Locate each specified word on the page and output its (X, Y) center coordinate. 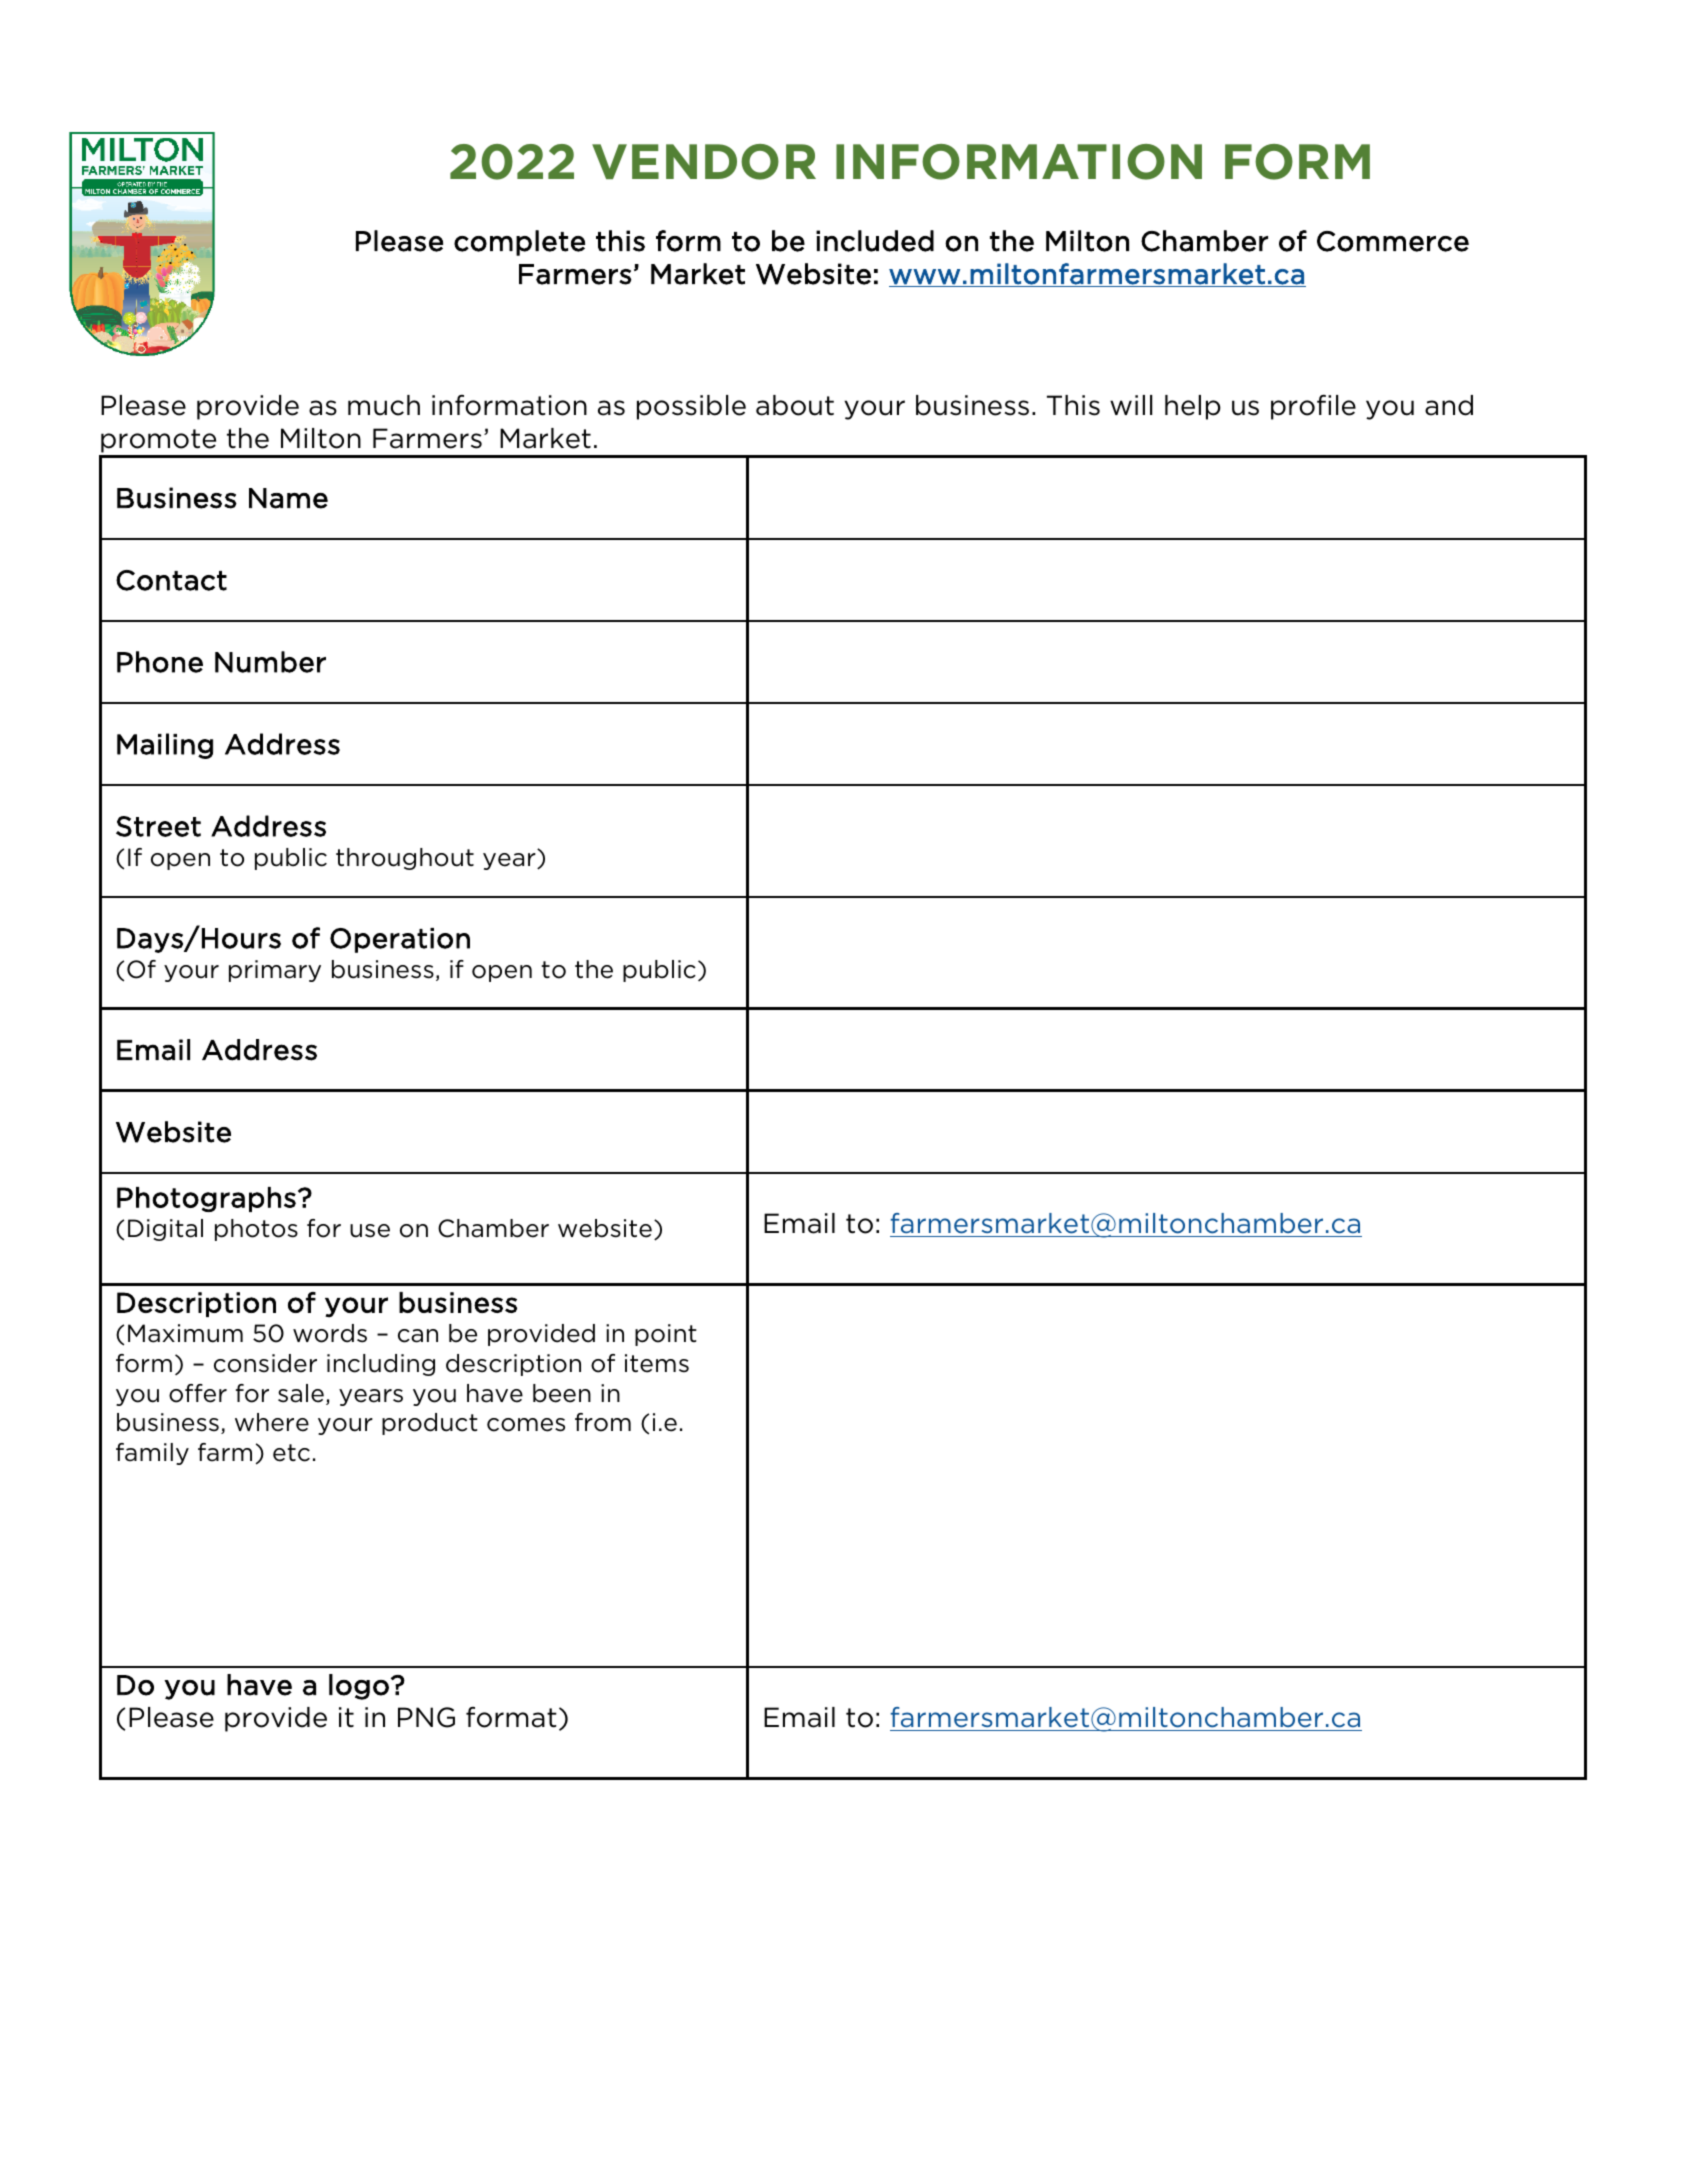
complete (519, 243)
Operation (400, 940)
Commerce (1393, 241)
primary (275, 971)
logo (359, 1687)
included (875, 241)
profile (1313, 407)
